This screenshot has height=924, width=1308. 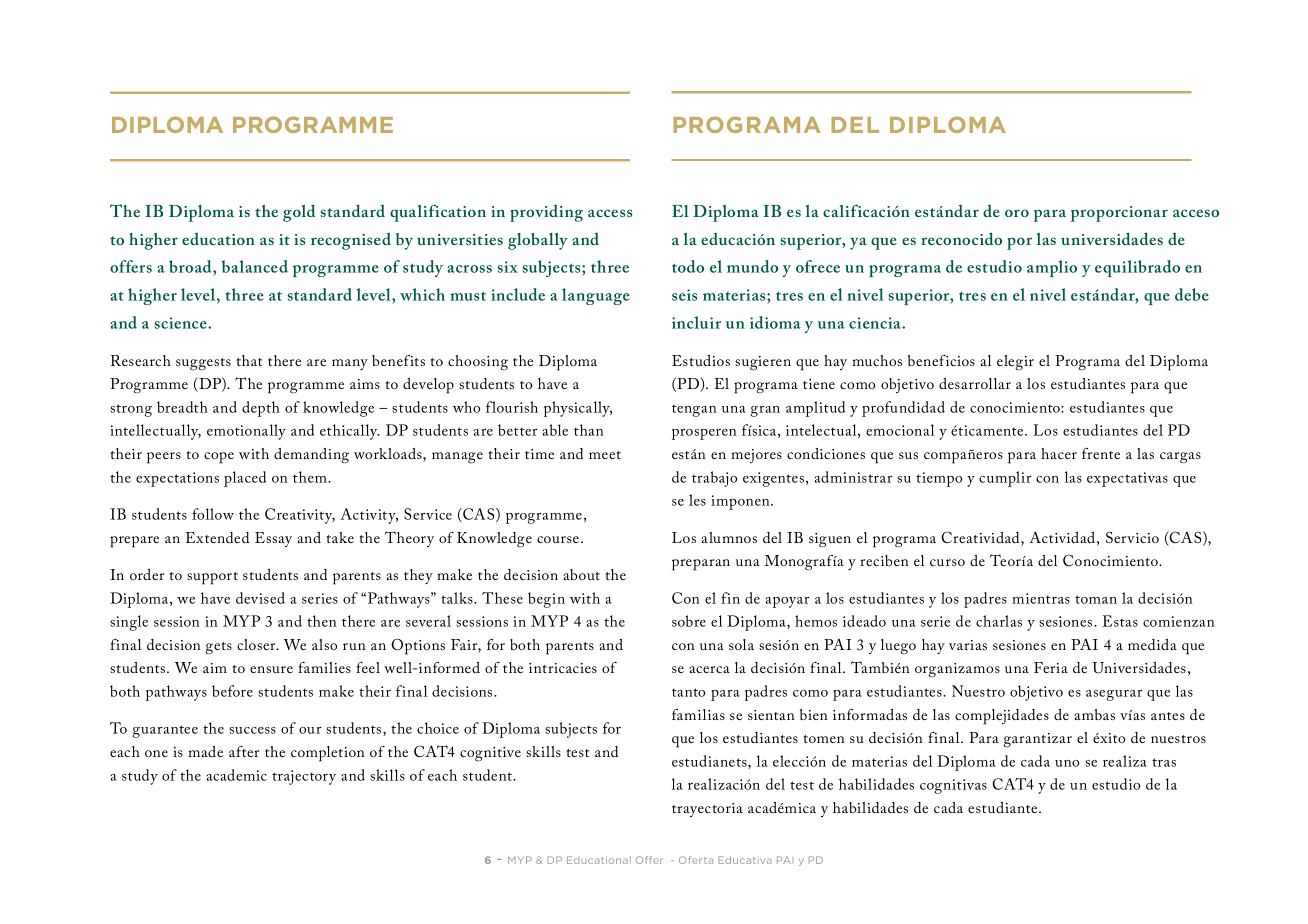 What do you see at coordinates (589, 430) in the screenshot?
I see `than` at bounding box center [589, 430].
